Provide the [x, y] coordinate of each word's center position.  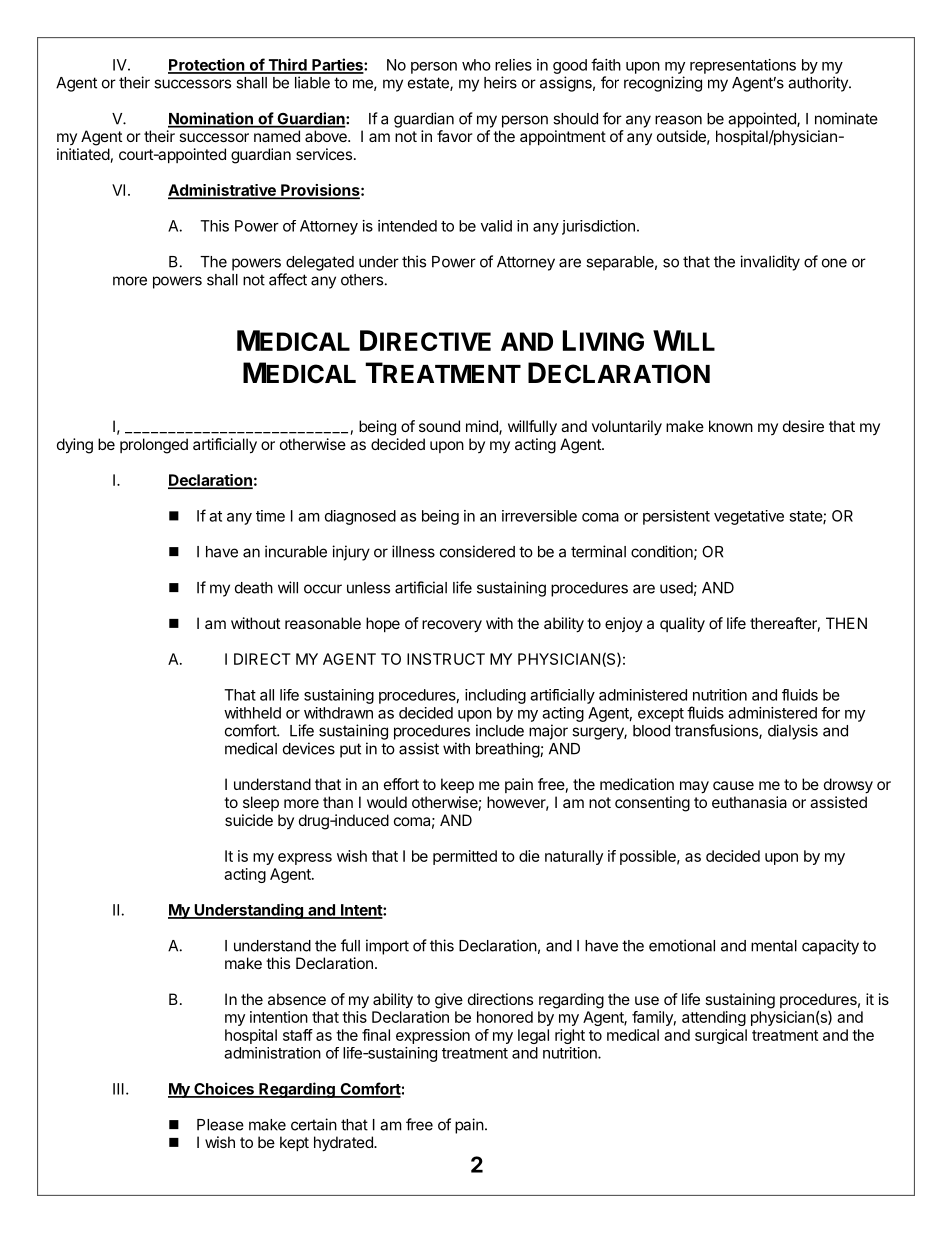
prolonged [154, 446]
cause [733, 785]
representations [743, 66]
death [254, 588]
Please [220, 1125]
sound [439, 426]
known [731, 426]
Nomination [211, 119]
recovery [452, 626]
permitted [465, 857]
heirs [500, 82]
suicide [249, 820]
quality [682, 625]
